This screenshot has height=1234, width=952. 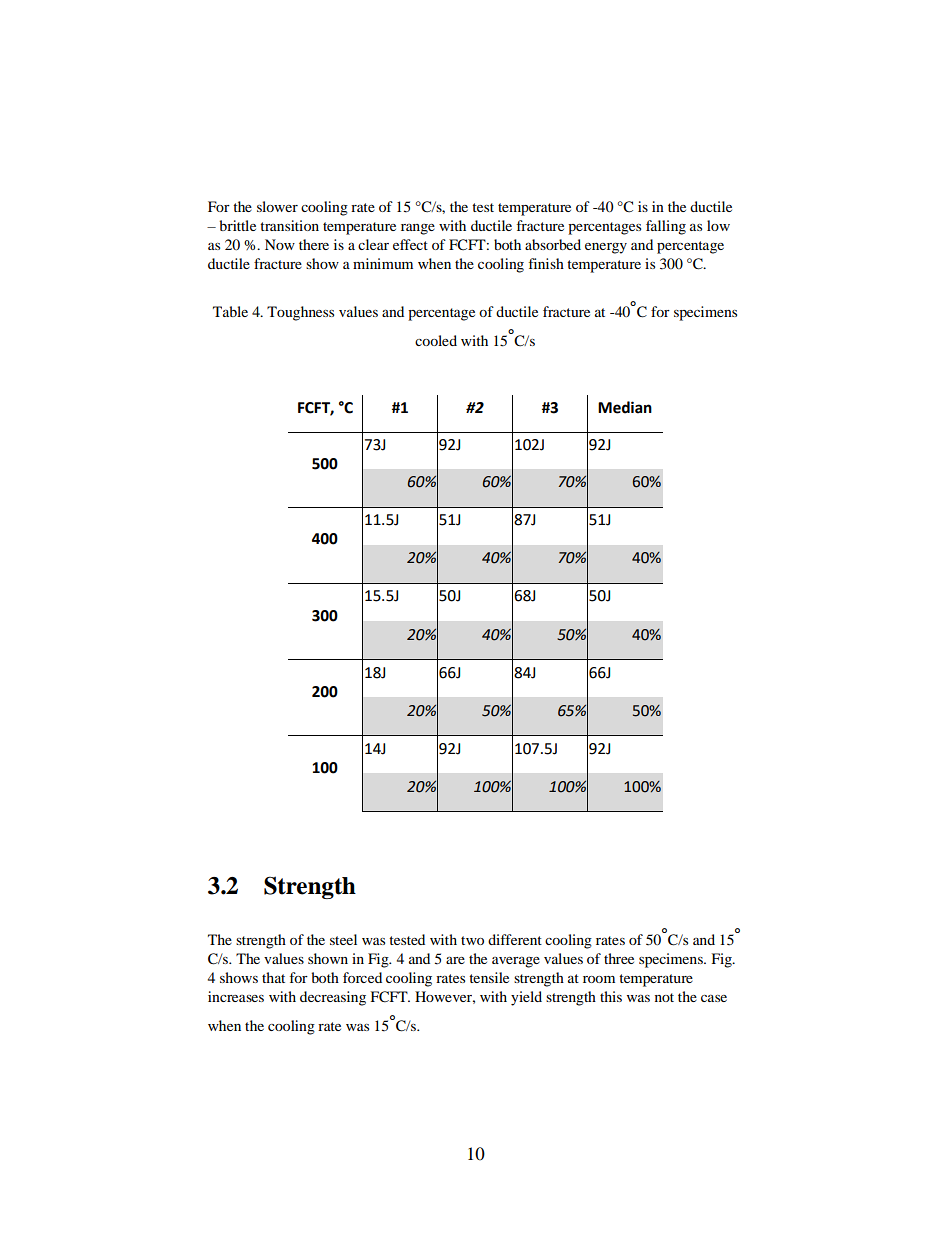 What do you see at coordinates (300, 313) in the screenshot?
I see `Toughness` at bounding box center [300, 313].
